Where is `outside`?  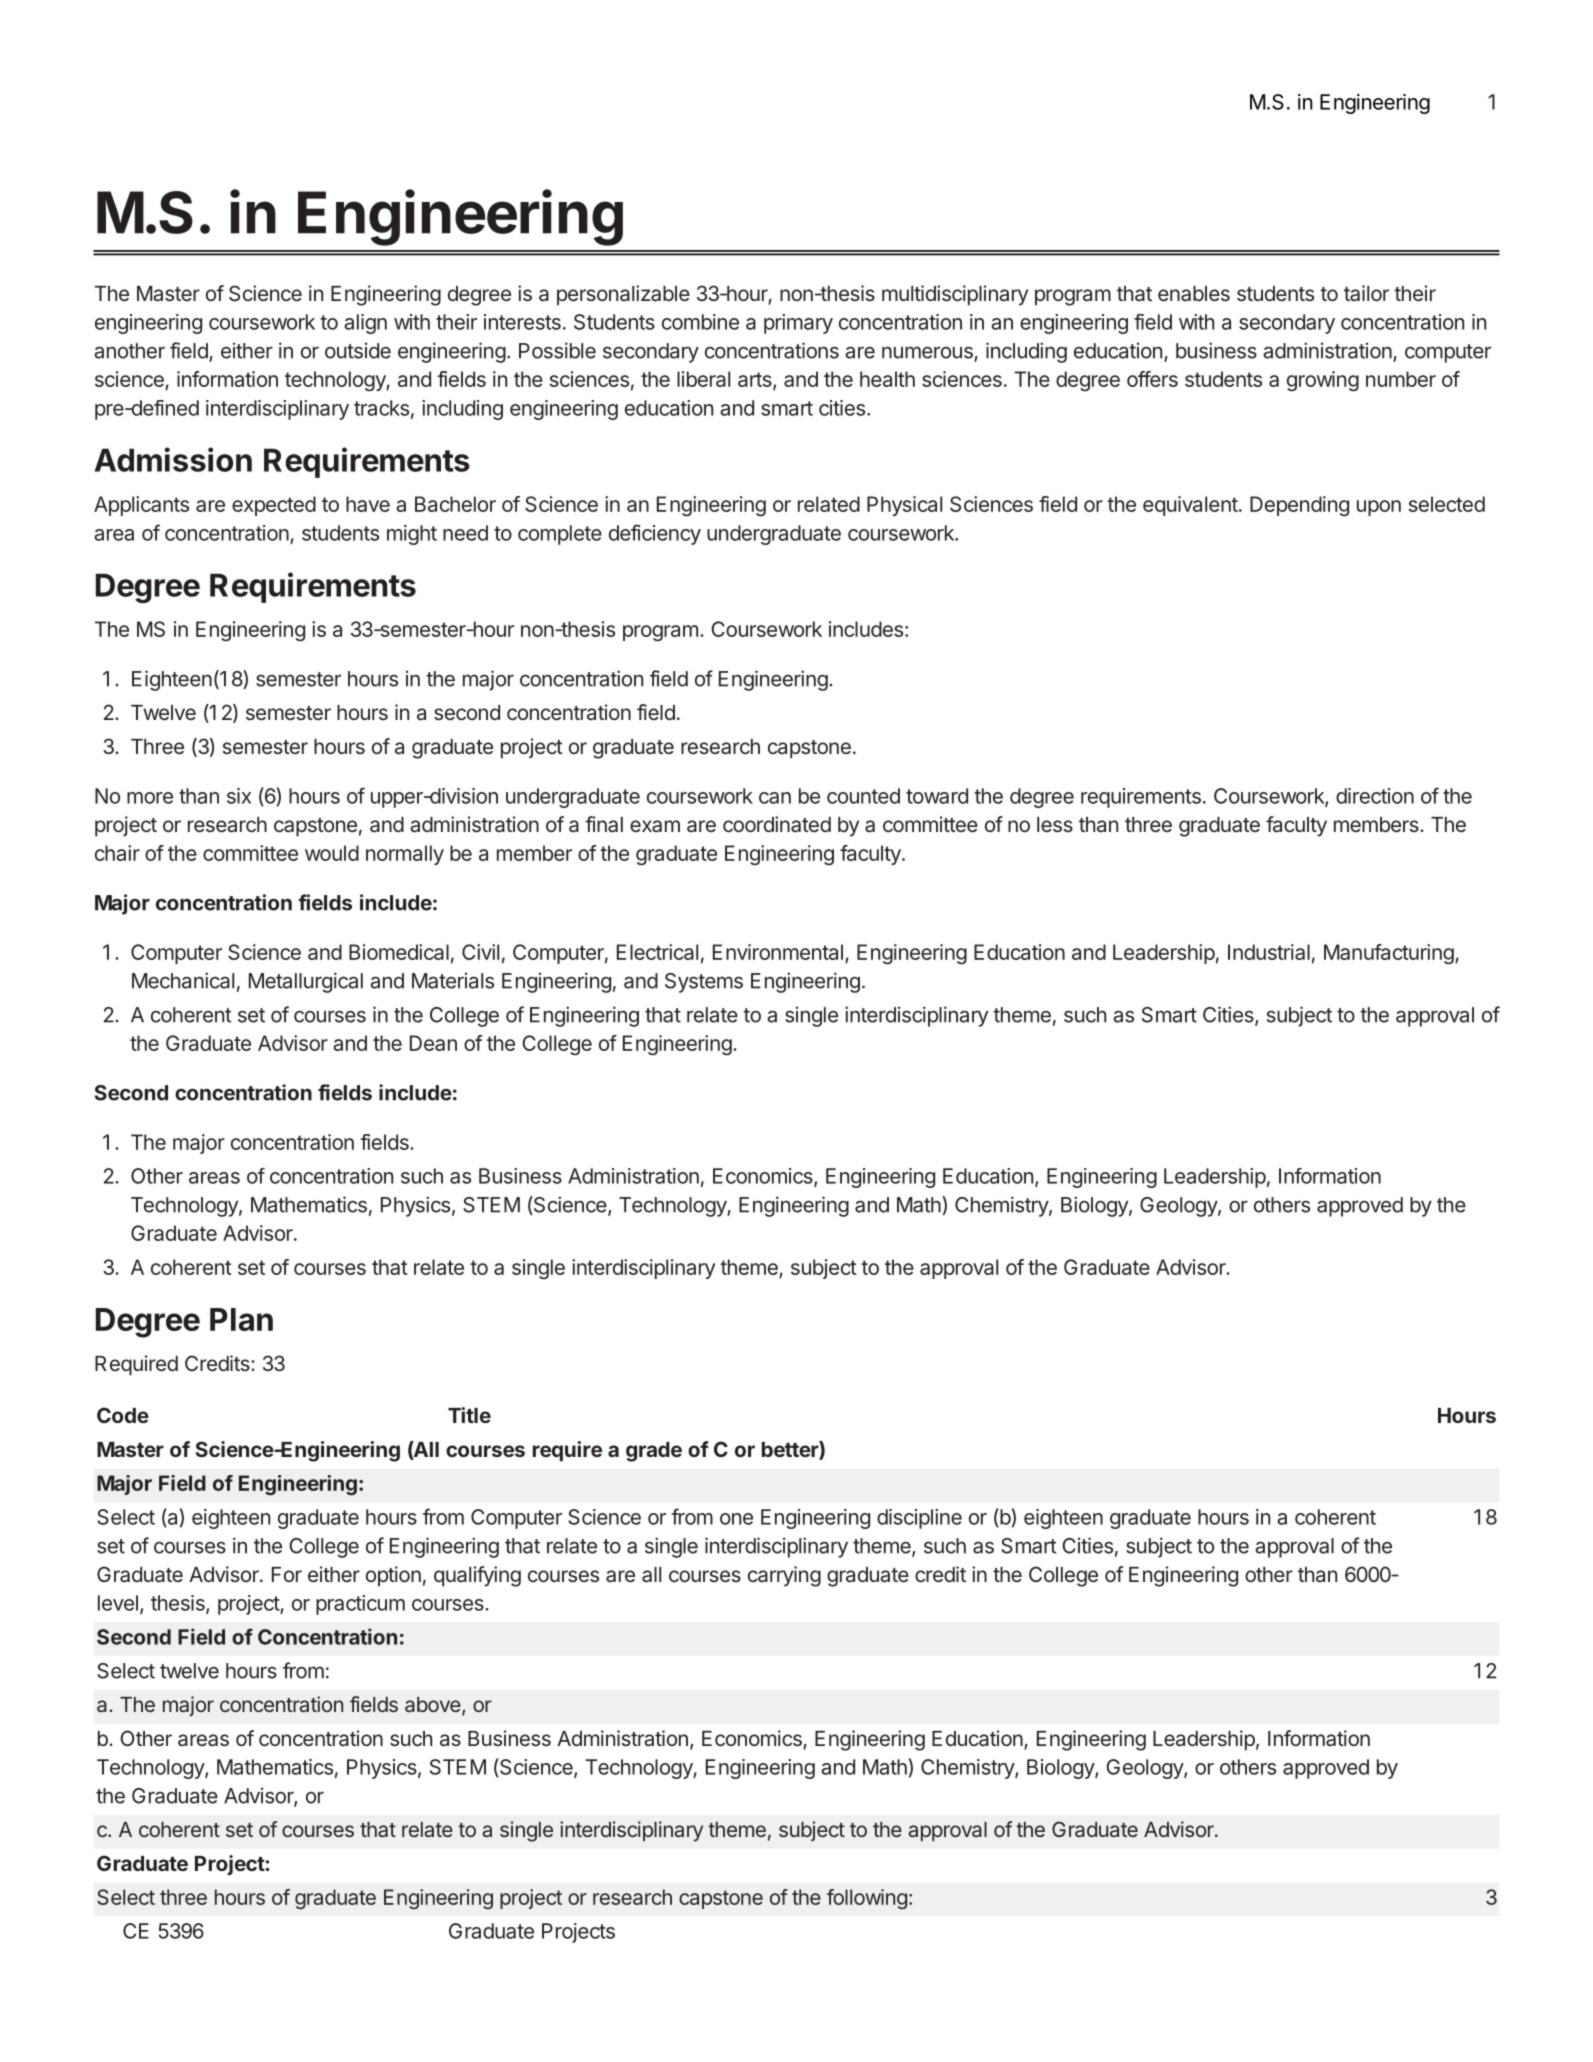
outside is located at coordinates (358, 351).
